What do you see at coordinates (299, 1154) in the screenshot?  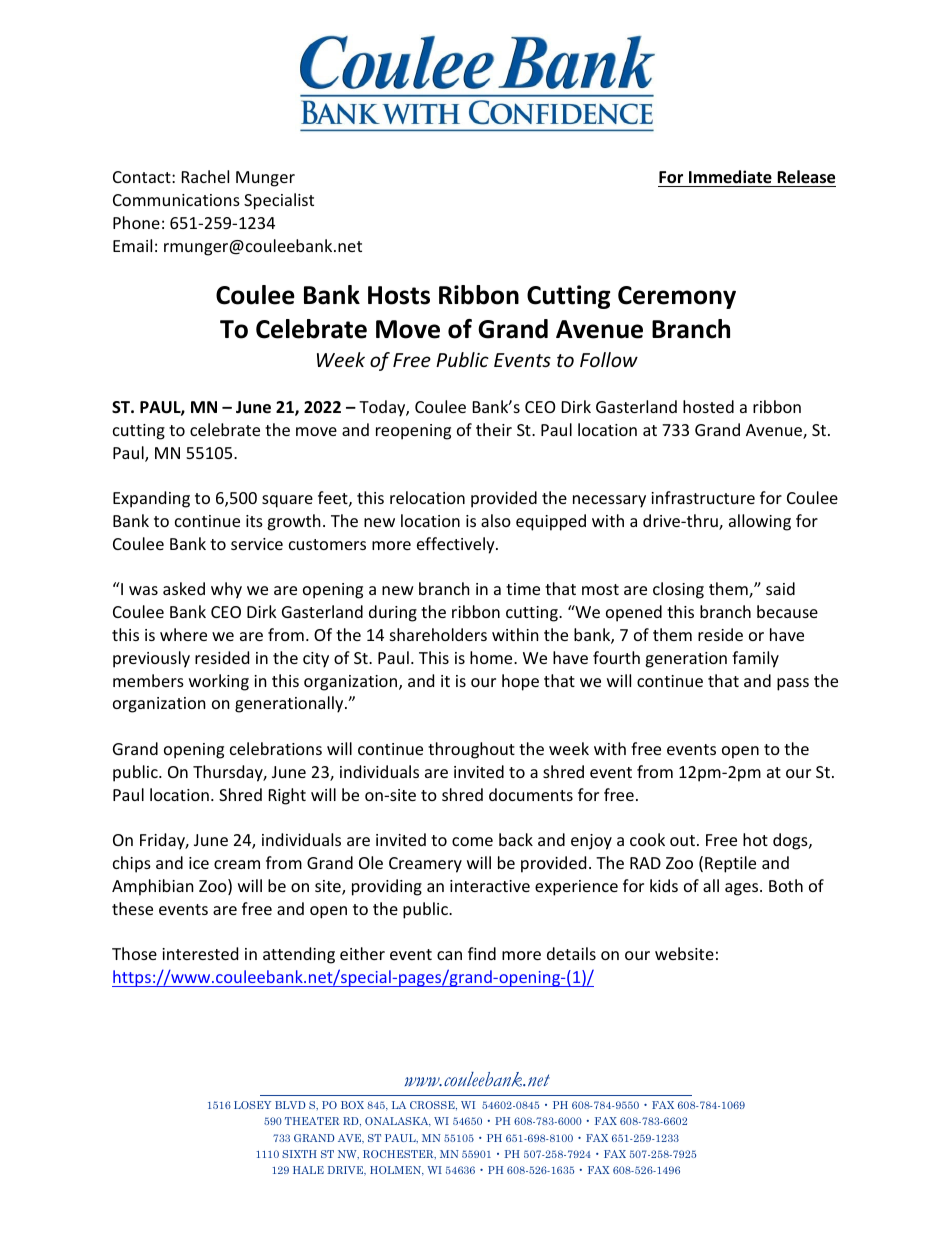 I see `SIXTH` at bounding box center [299, 1154].
